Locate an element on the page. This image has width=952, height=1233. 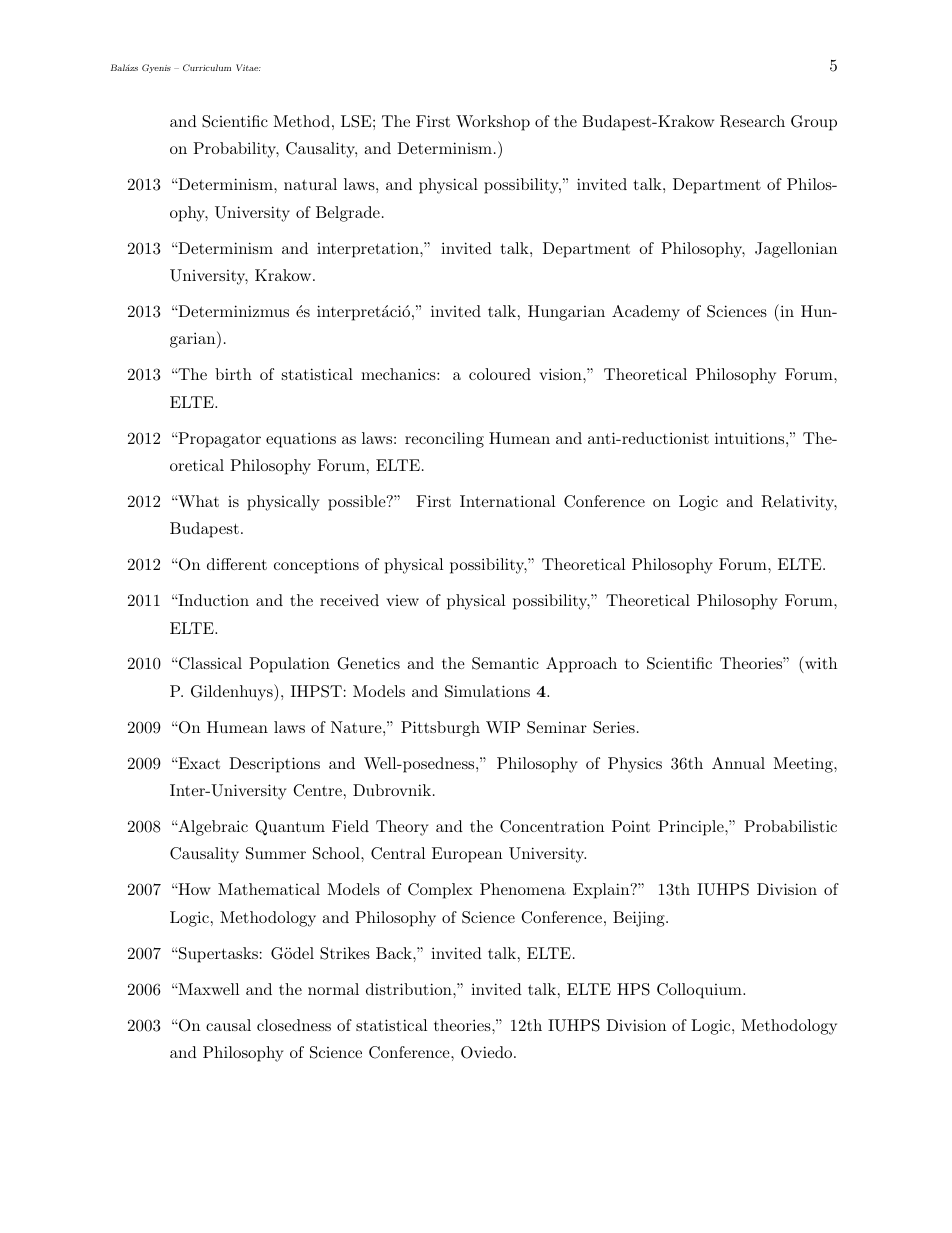
Workshop is located at coordinates (493, 123).
